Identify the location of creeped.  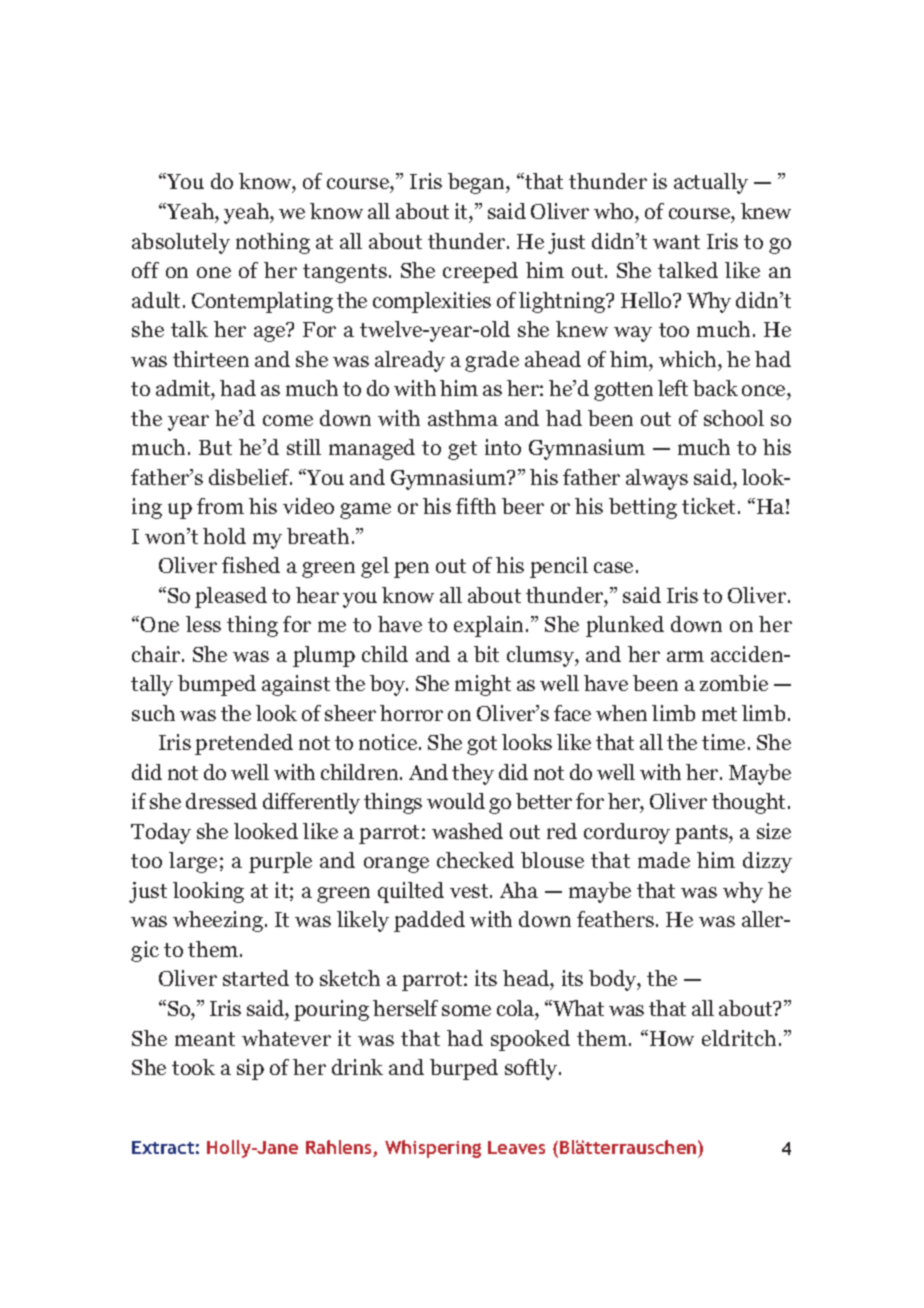
(480, 272).
